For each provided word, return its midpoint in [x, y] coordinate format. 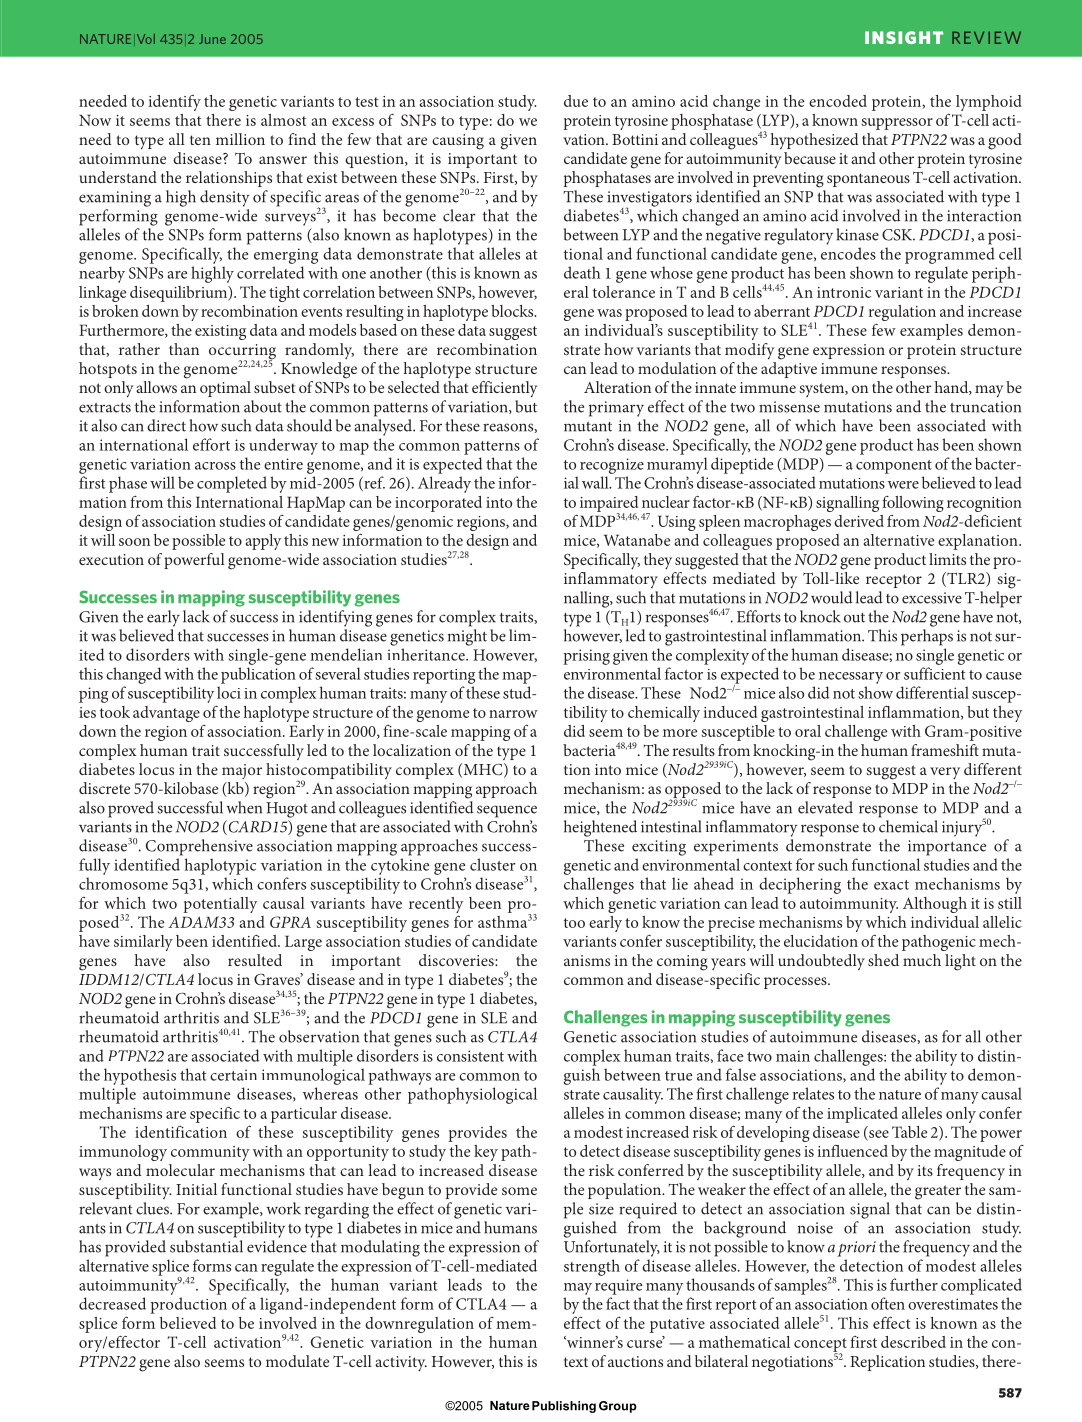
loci [229, 692]
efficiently [504, 389]
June [212, 39]
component [894, 467]
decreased [112, 1303]
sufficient [935, 673]
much [922, 960]
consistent [470, 1056]
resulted [255, 960]
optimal [225, 389]
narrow [513, 714]
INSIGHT [904, 37]
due [576, 101]
